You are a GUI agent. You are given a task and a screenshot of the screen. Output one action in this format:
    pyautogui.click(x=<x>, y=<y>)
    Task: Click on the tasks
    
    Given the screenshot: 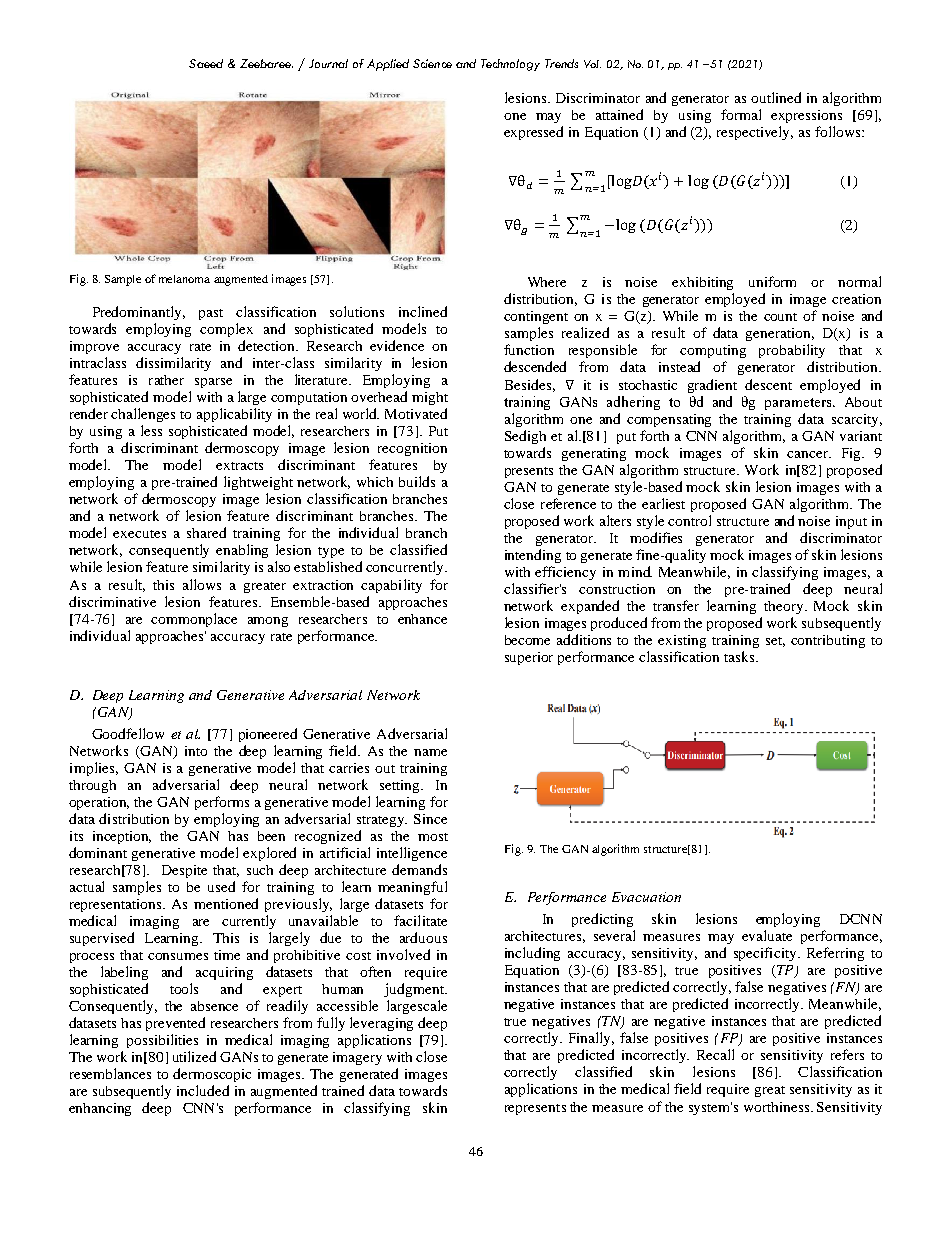 What is the action you would take?
    pyautogui.click(x=740, y=656)
